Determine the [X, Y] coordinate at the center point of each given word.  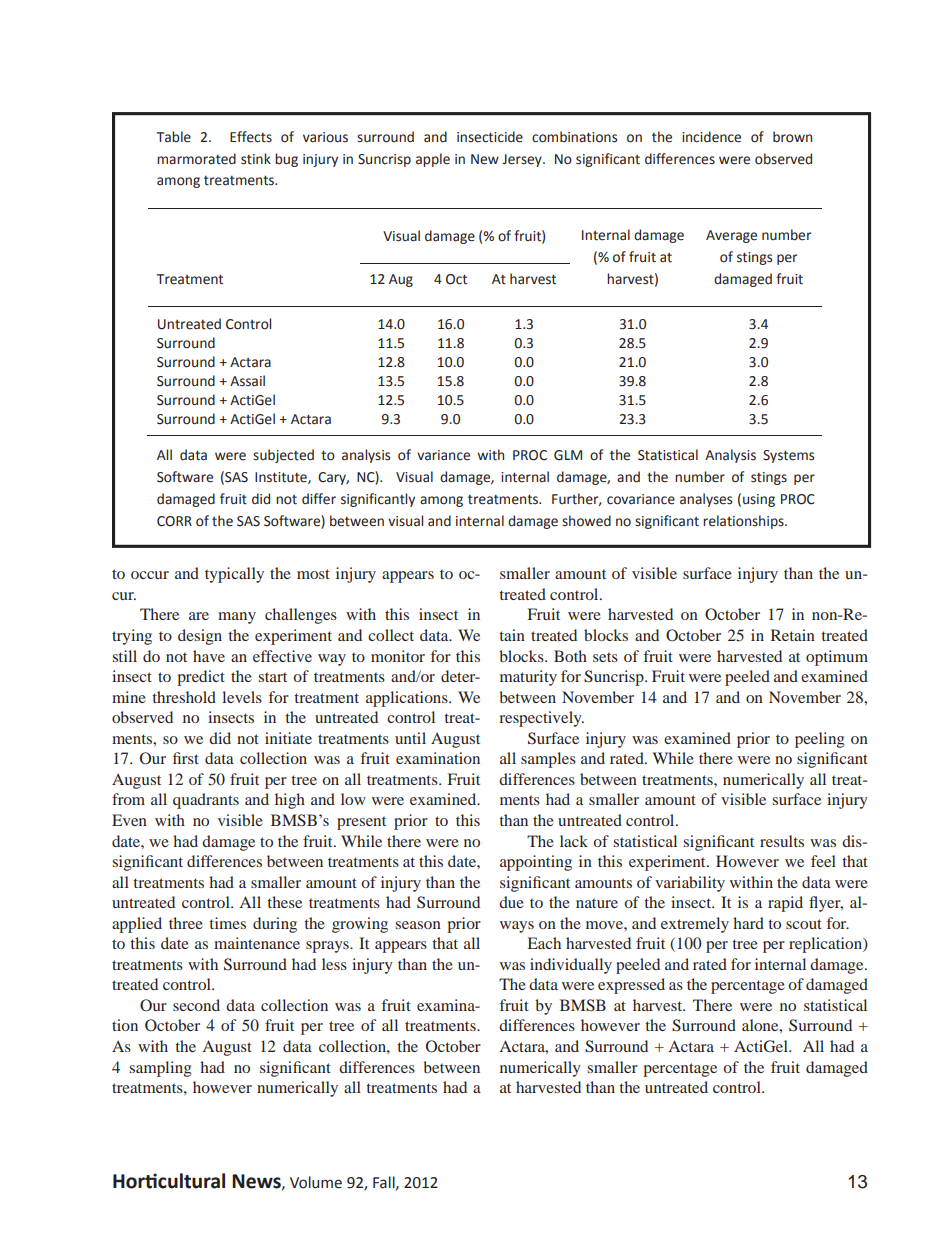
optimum [837, 658]
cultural [191, 1181]
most [313, 574]
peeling [820, 740]
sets [605, 657]
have [209, 656]
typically [234, 575]
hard [748, 923]
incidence [711, 137]
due [511, 902]
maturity [528, 678]
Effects [251, 137]
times [227, 923]
